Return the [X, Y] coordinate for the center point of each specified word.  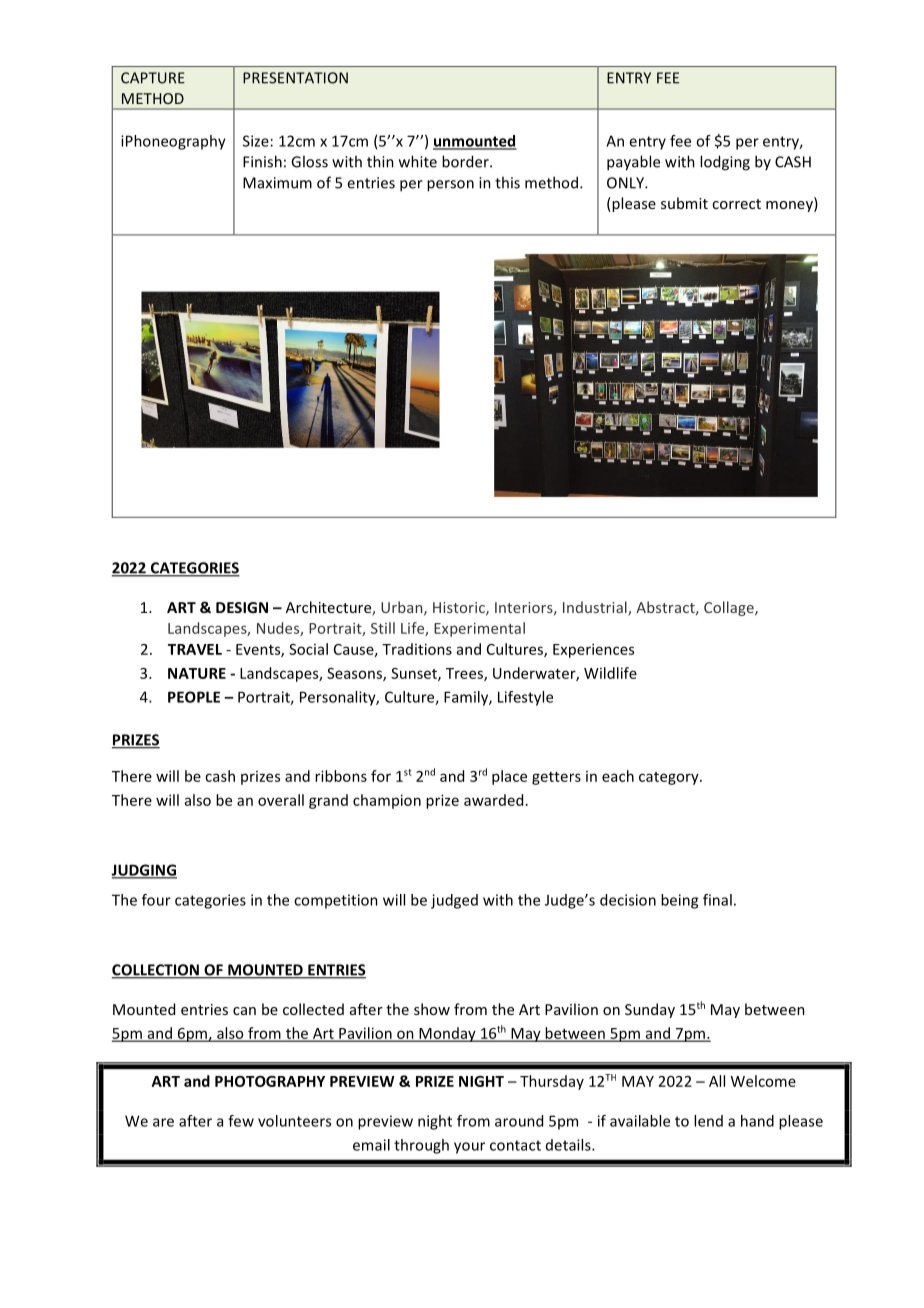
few [241, 1121]
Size [256, 141]
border [466, 161]
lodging [725, 163]
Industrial [596, 608]
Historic [460, 608]
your [469, 1148]
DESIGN [242, 607]
